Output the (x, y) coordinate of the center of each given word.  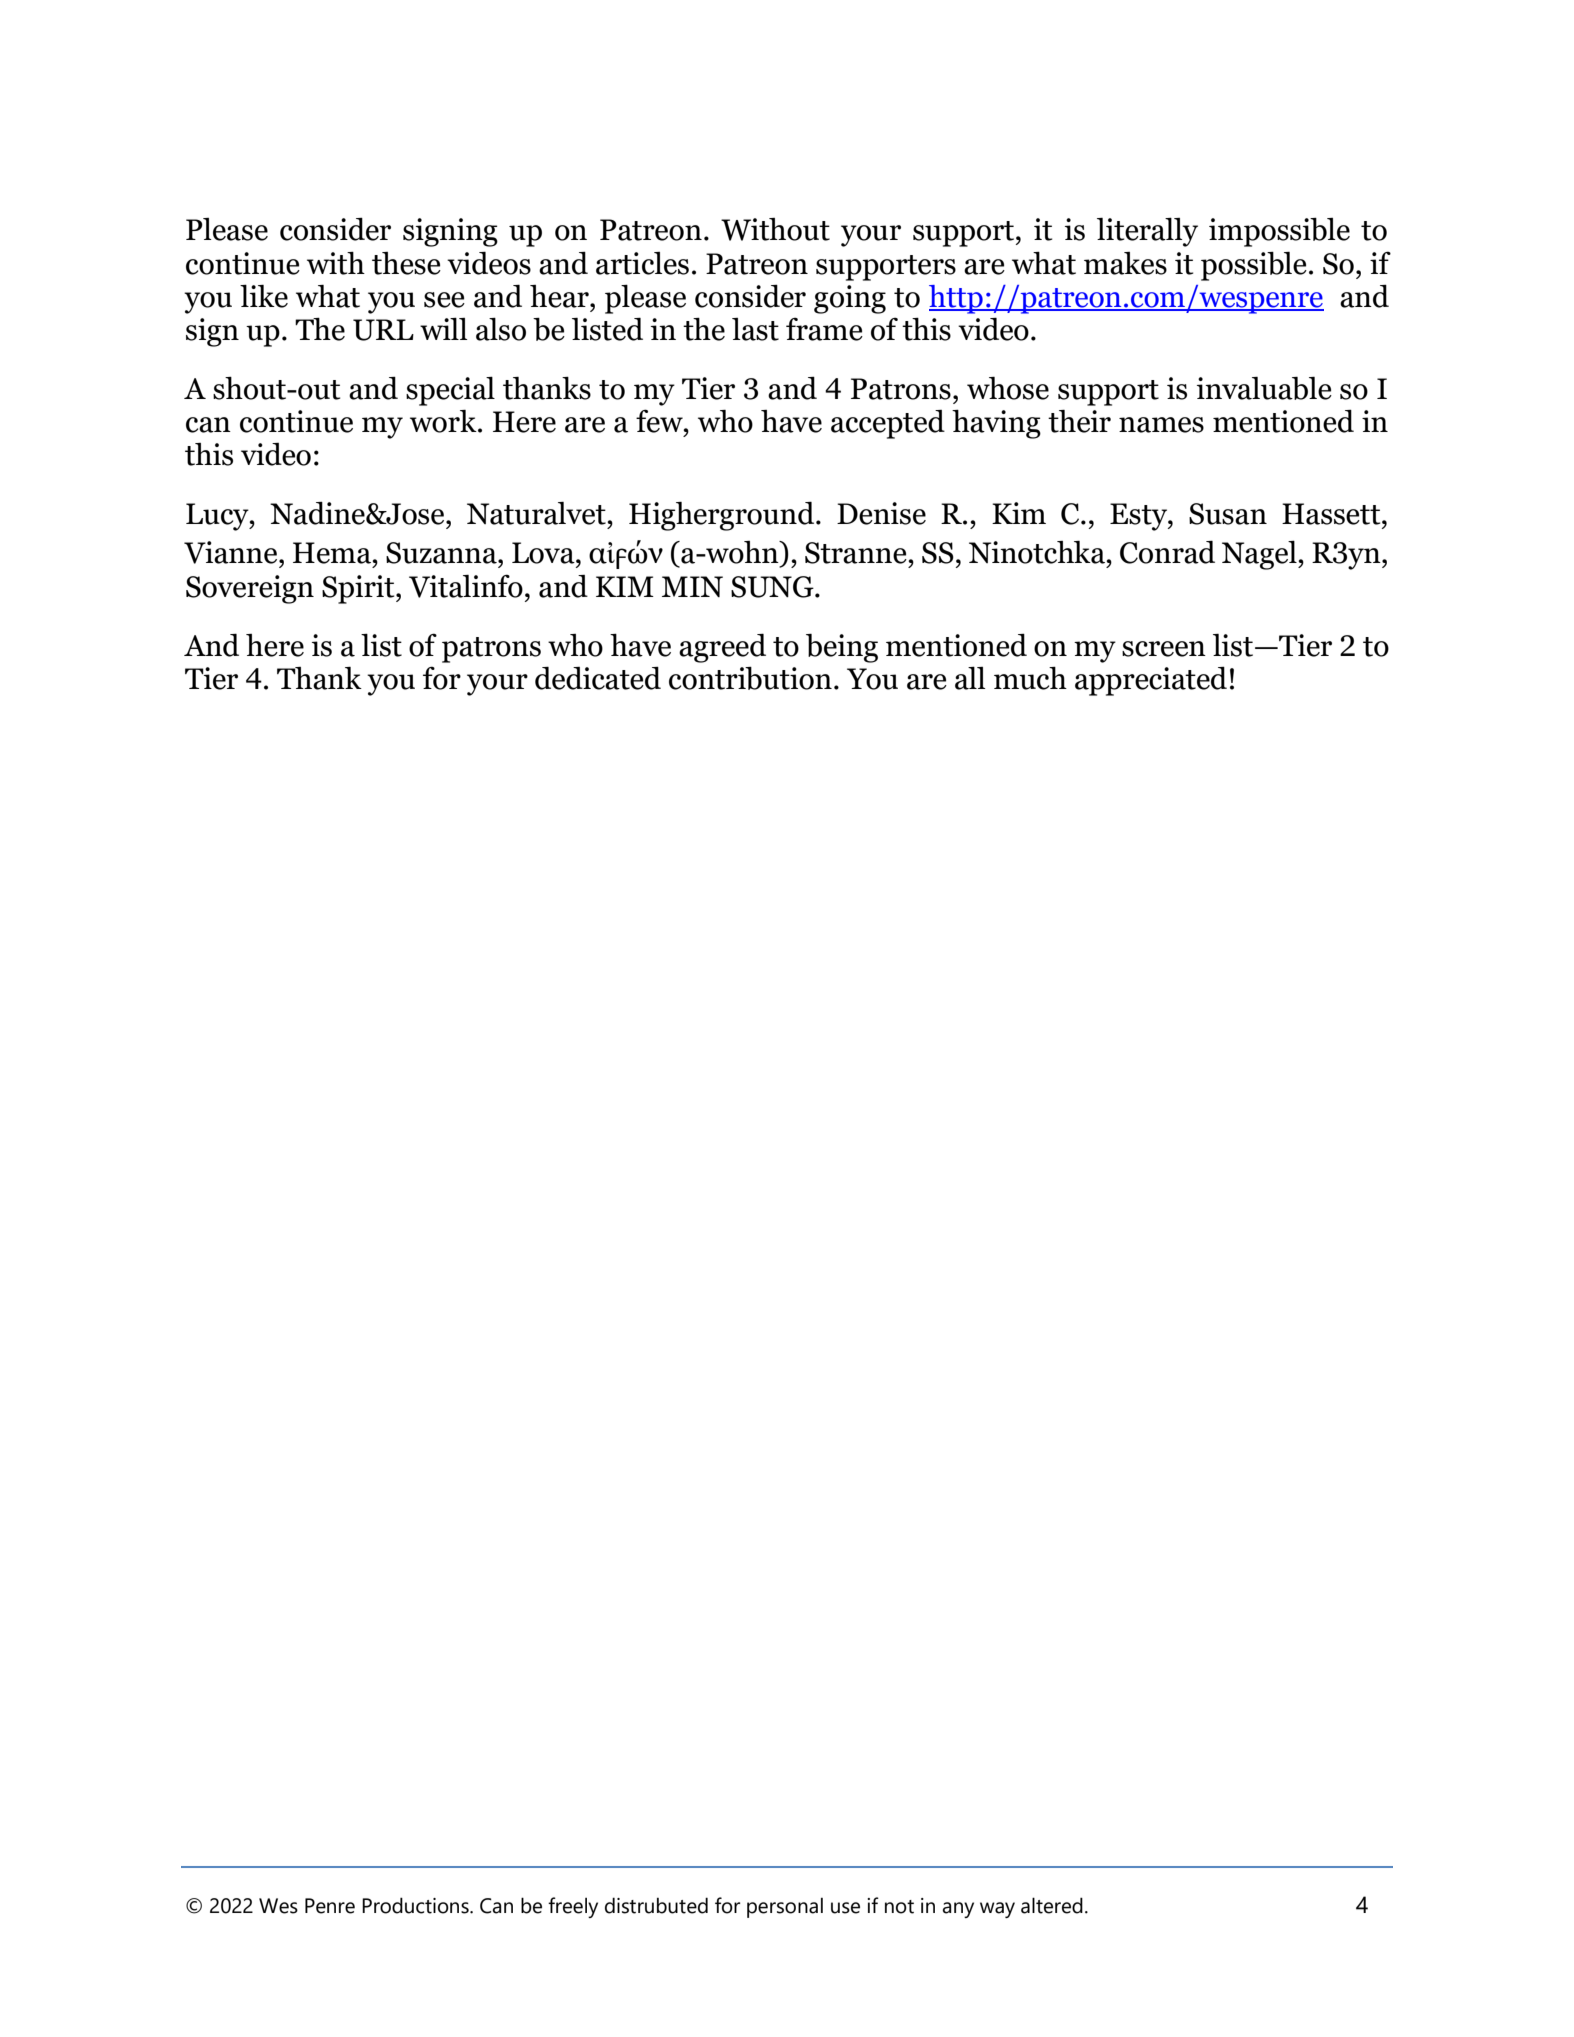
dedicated (598, 678)
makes (1125, 263)
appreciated (1151, 681)
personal (785, 1908)
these (406, 263)
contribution (750, 678)
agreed (722, 648)
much (1030, 678)
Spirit (359, 589)
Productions (416, 1905)
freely (573, 1907)
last (755, 329)
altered (1052, 1905)
